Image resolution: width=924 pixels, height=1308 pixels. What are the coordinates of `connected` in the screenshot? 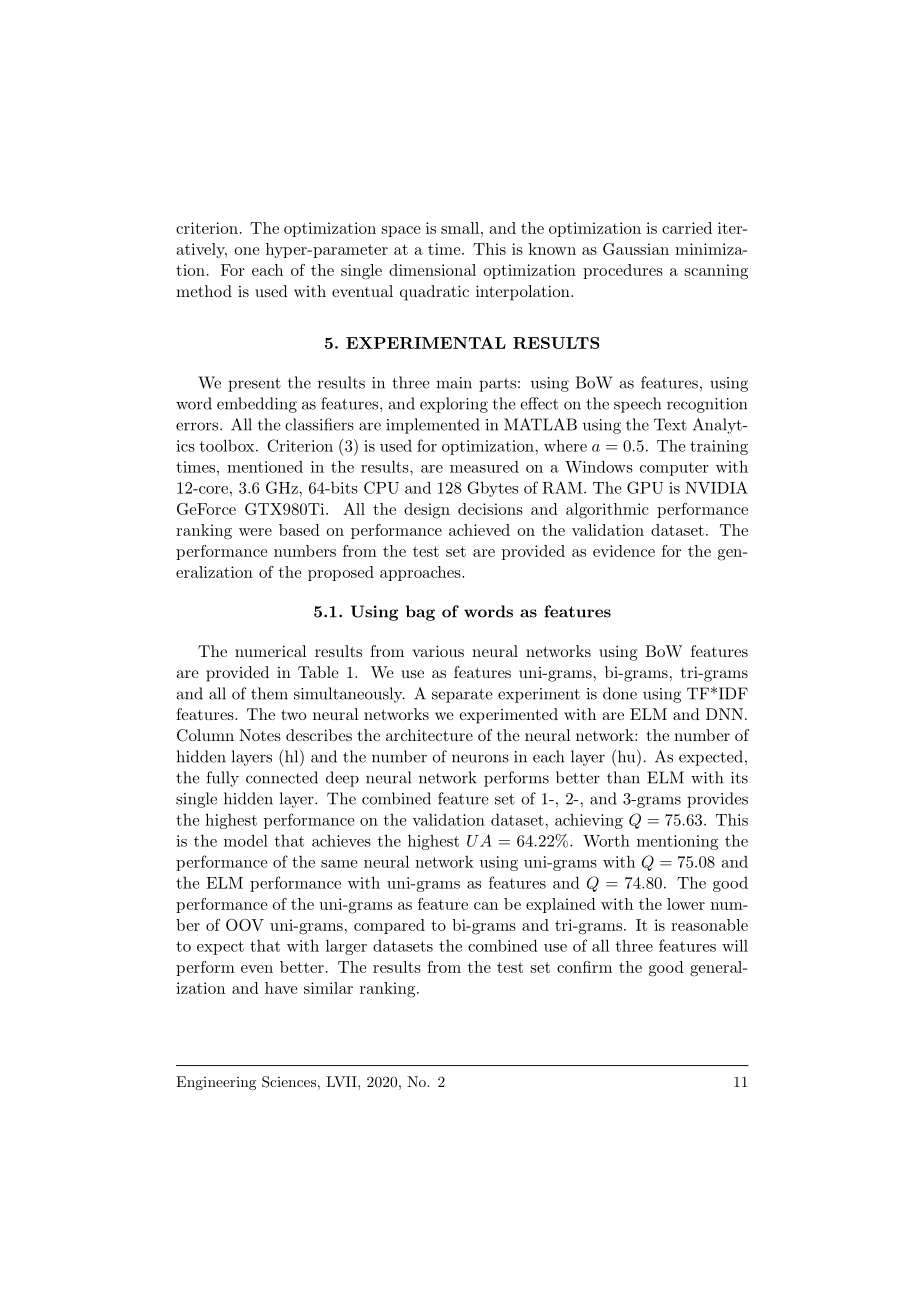 It's located at (282, 777).
